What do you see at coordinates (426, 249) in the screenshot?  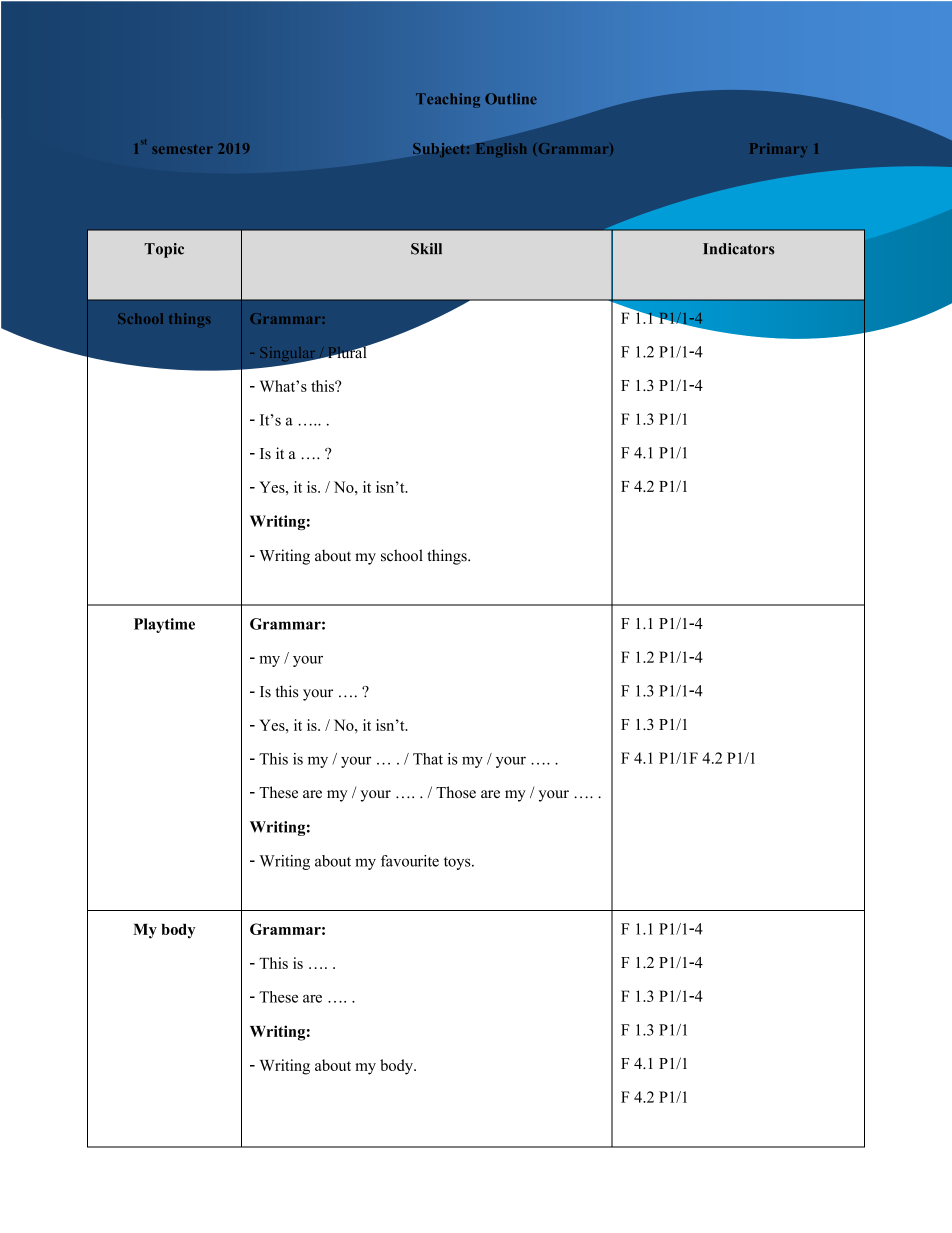 I see `Skill` at bounding box center [426, 249].
